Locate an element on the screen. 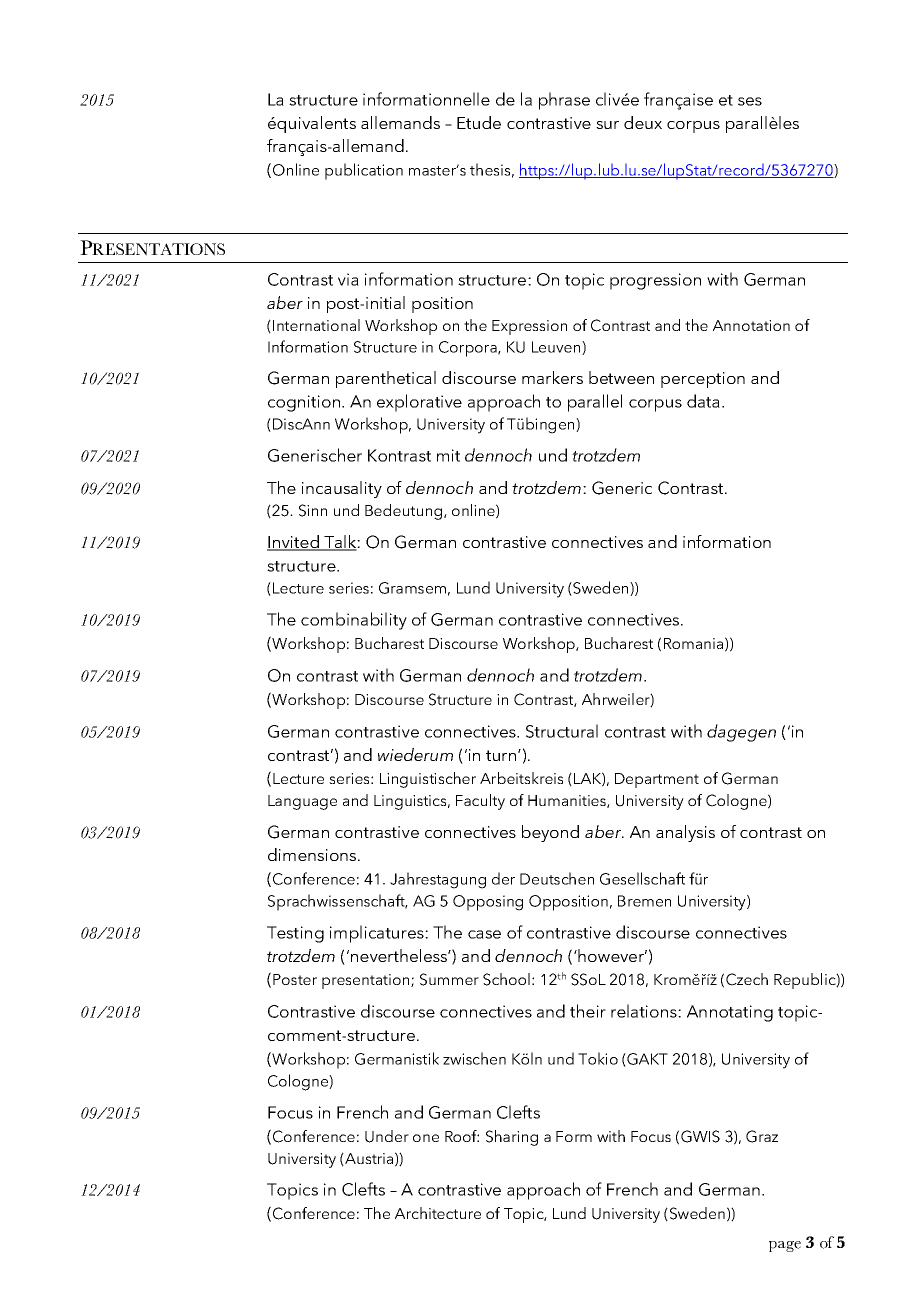 The height and width of the screenshot is (1308, 924). data is located at coordinates (703, 401).
